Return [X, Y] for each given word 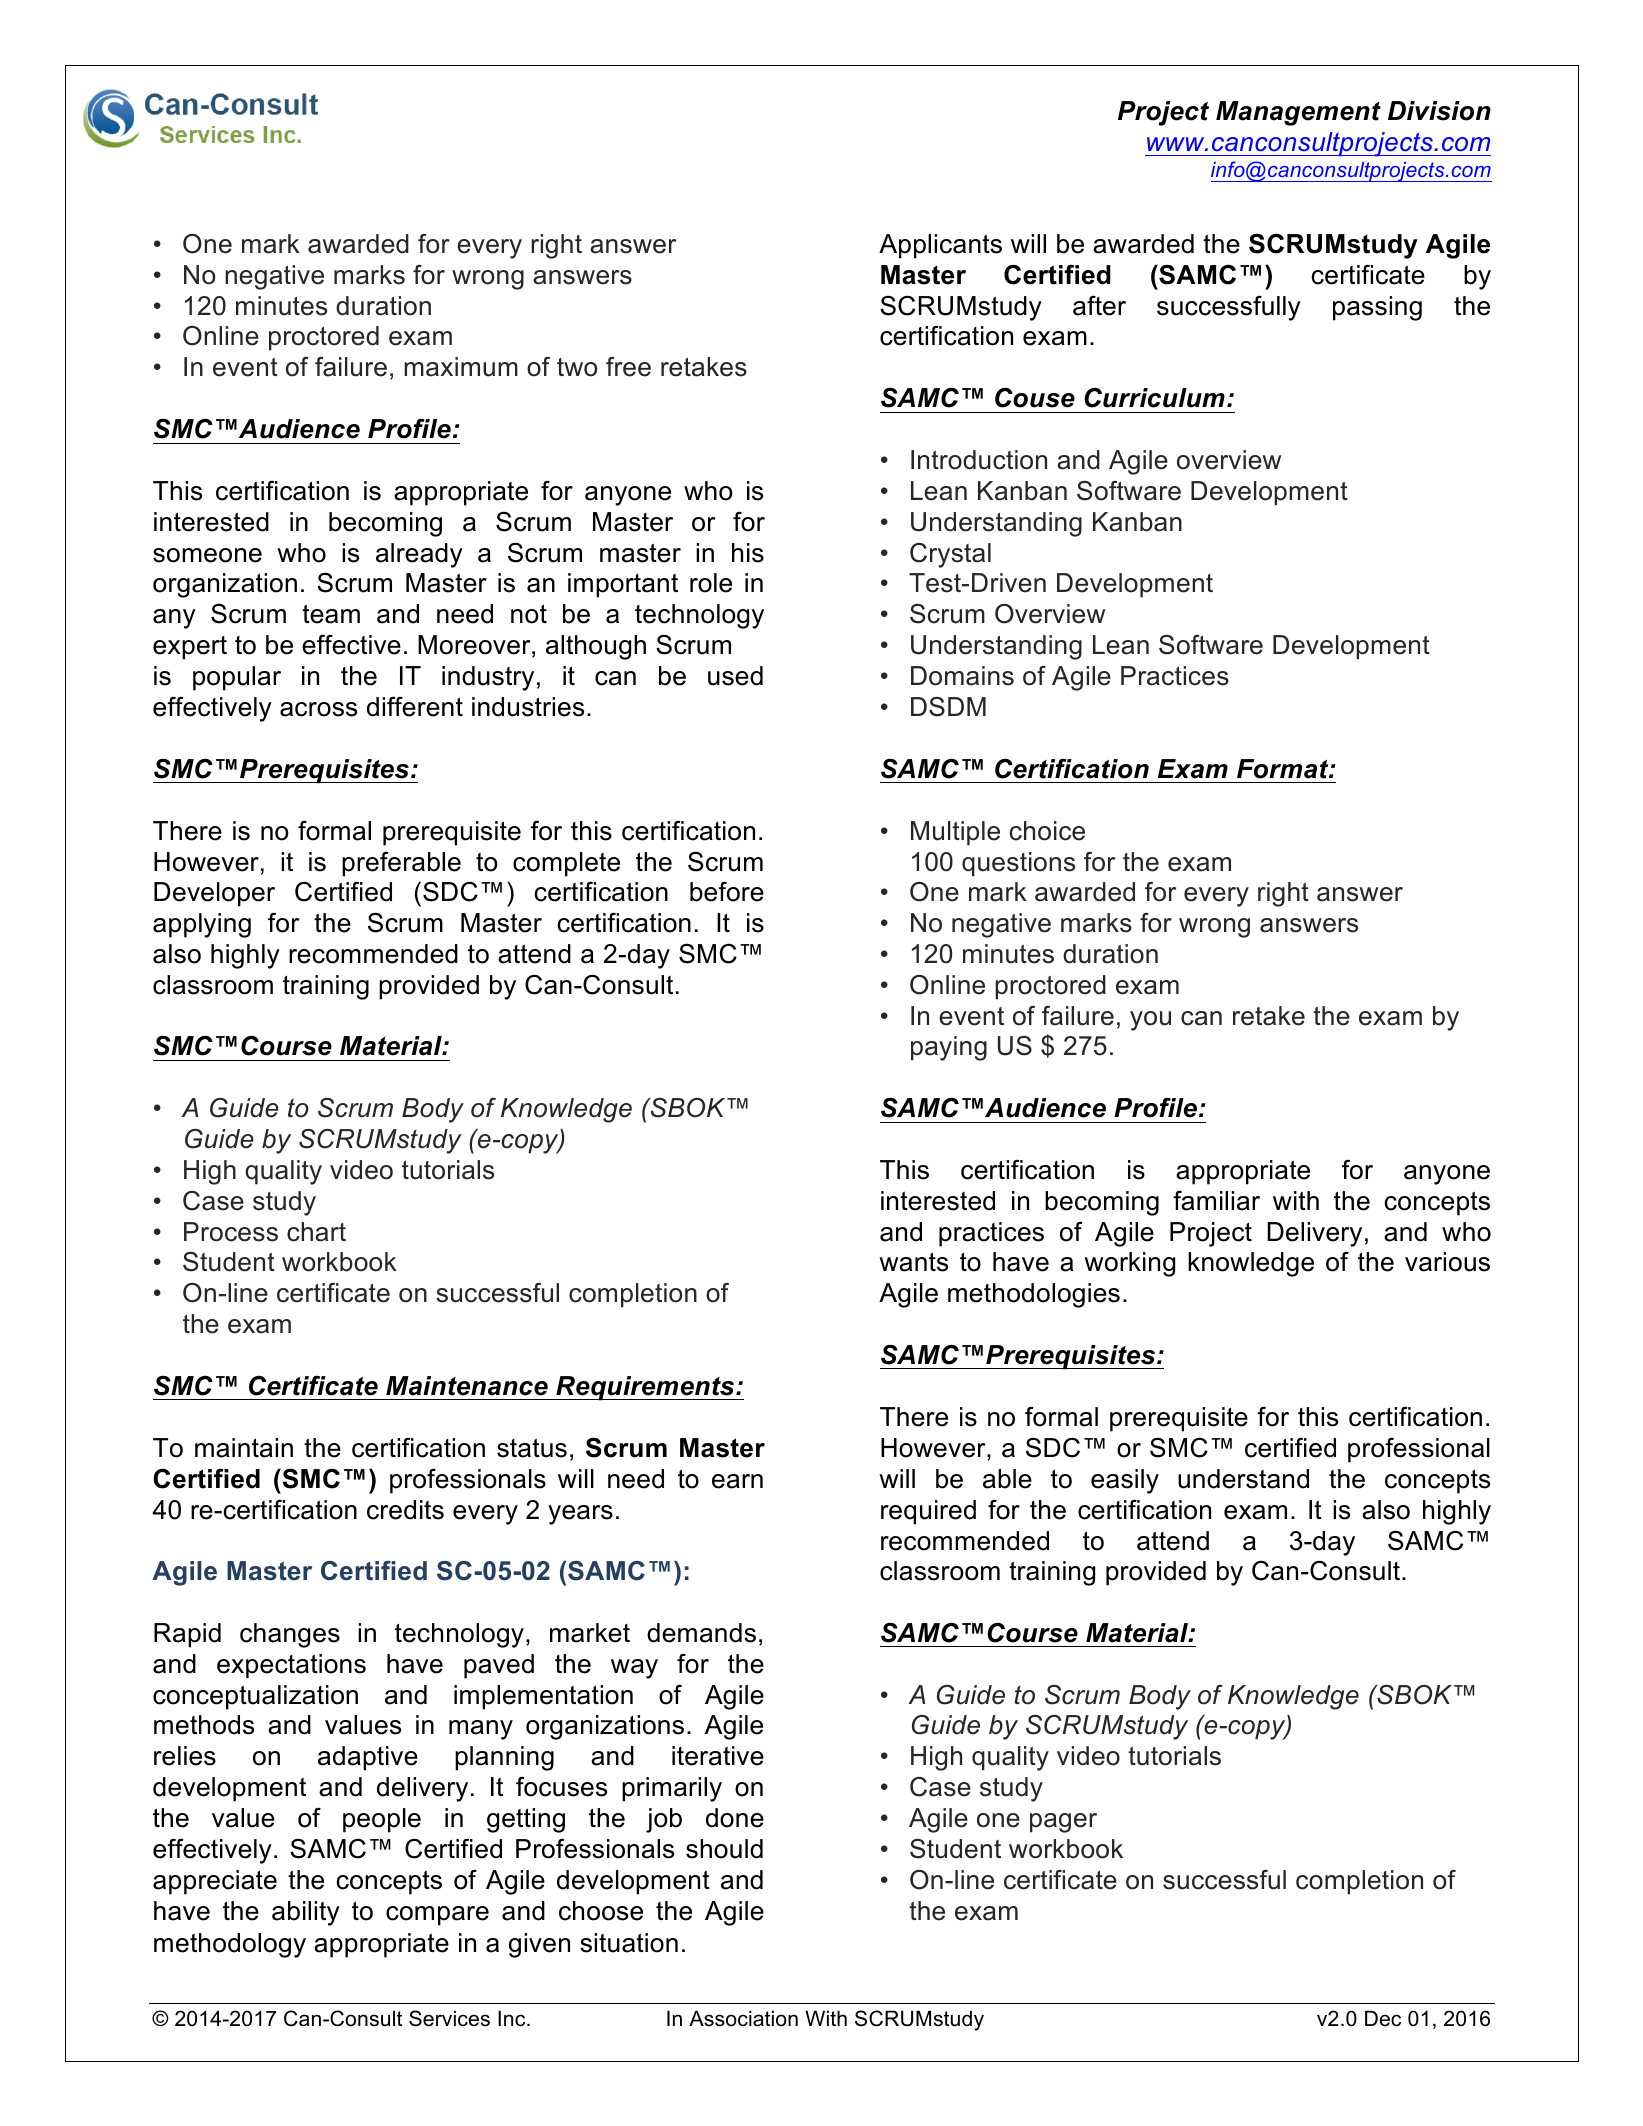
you [1150, 1021]
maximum [461, 367]
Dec [1383, 2018]
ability [306, 1913]
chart [316, 1232]
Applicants [940, 246]
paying [949, 1048]
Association [743, 2018]
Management [1298, 113]
